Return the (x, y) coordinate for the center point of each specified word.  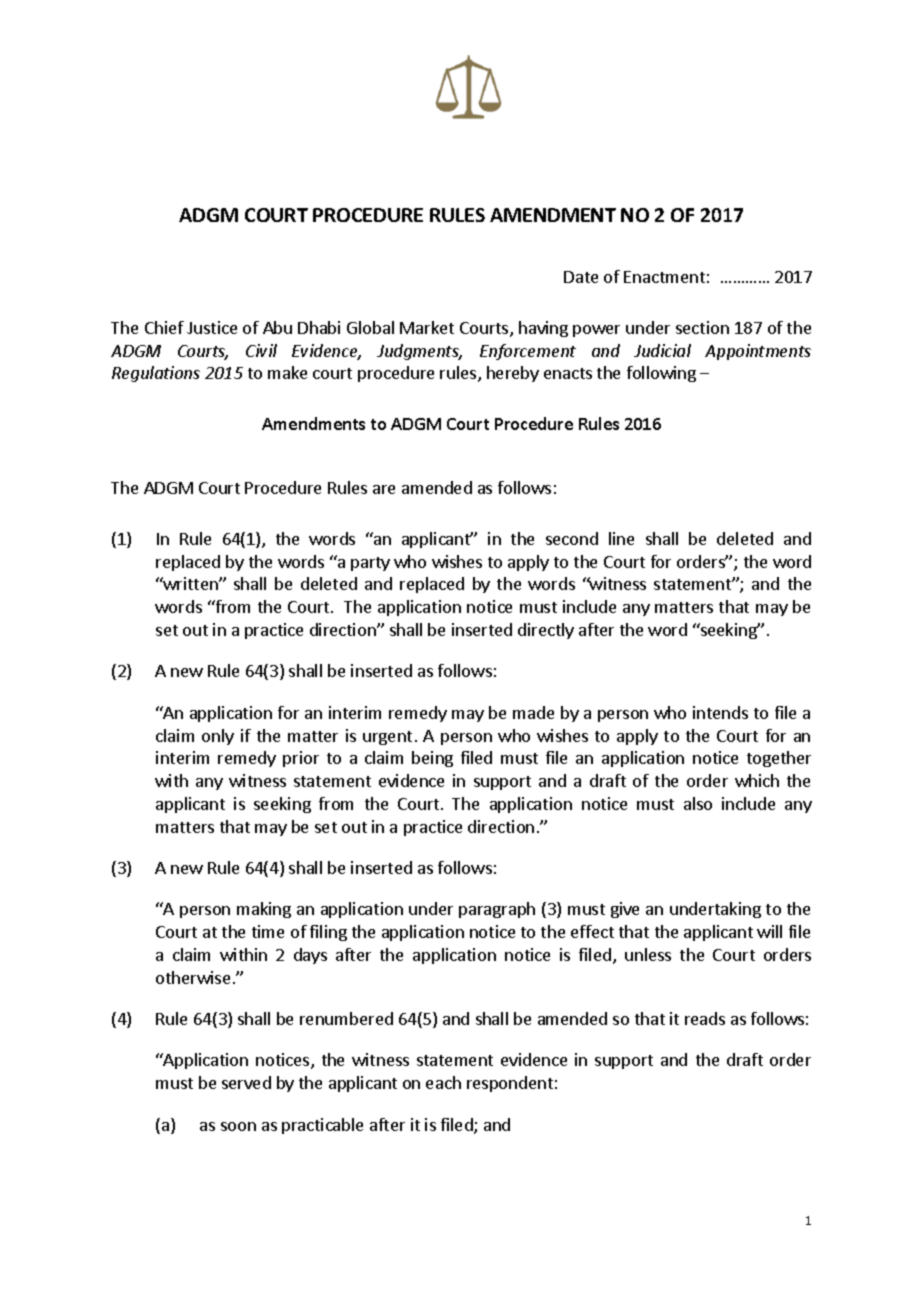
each (443, 1082)
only (218, 737)
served (246, 1082)
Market (427, 327)
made (533, 712)
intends (720, 712)
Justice (212, 327)
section (702, 327)
